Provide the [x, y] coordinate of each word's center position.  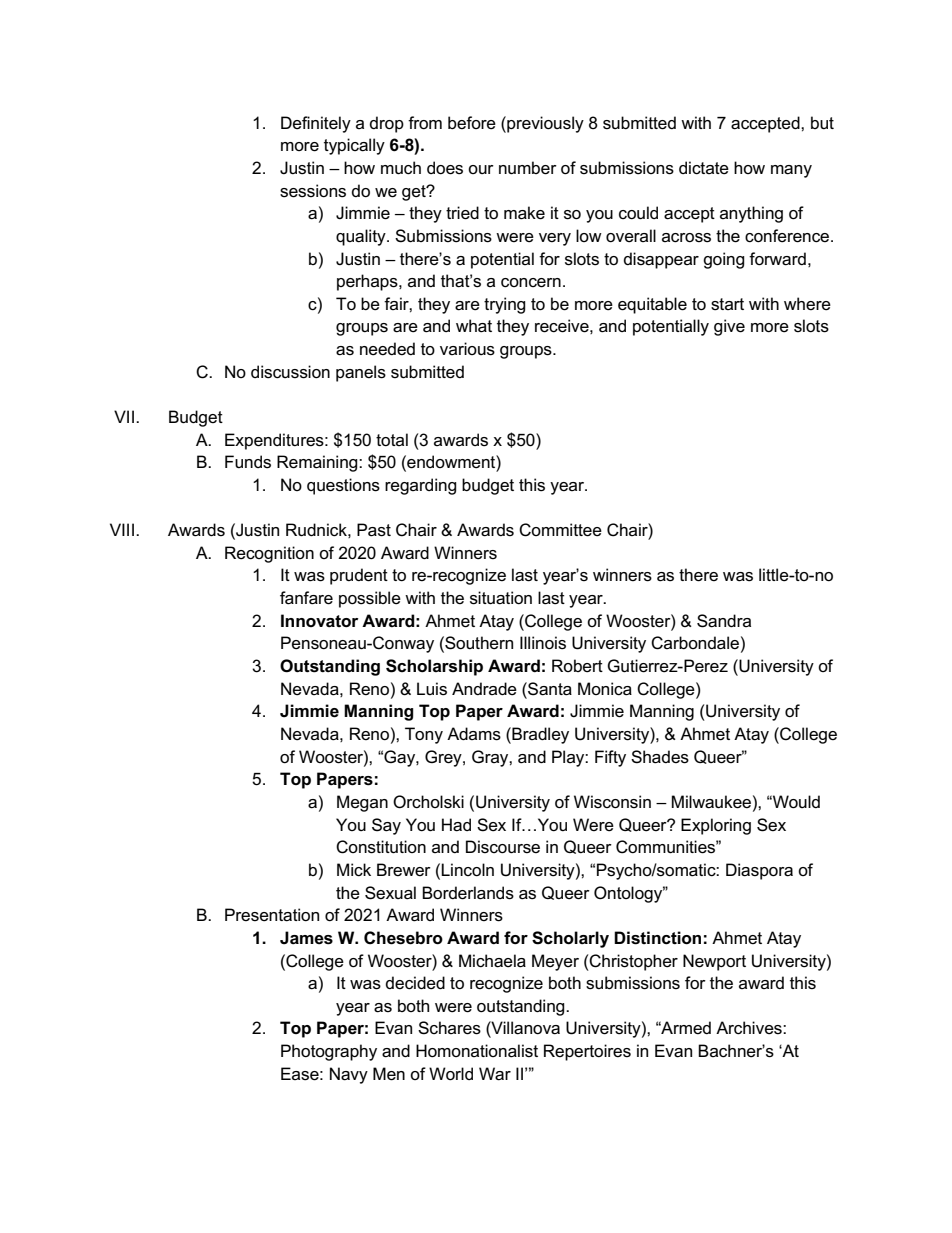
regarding [421, 486]
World [451, 1074]
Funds [248, 462]
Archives [750, 1028]
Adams [474, 734]
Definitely [316, 124]
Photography [329, 1052]
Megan [362, 803]
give [729, 327]
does [445, 168]
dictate [704, 168]
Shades [660, 757]
